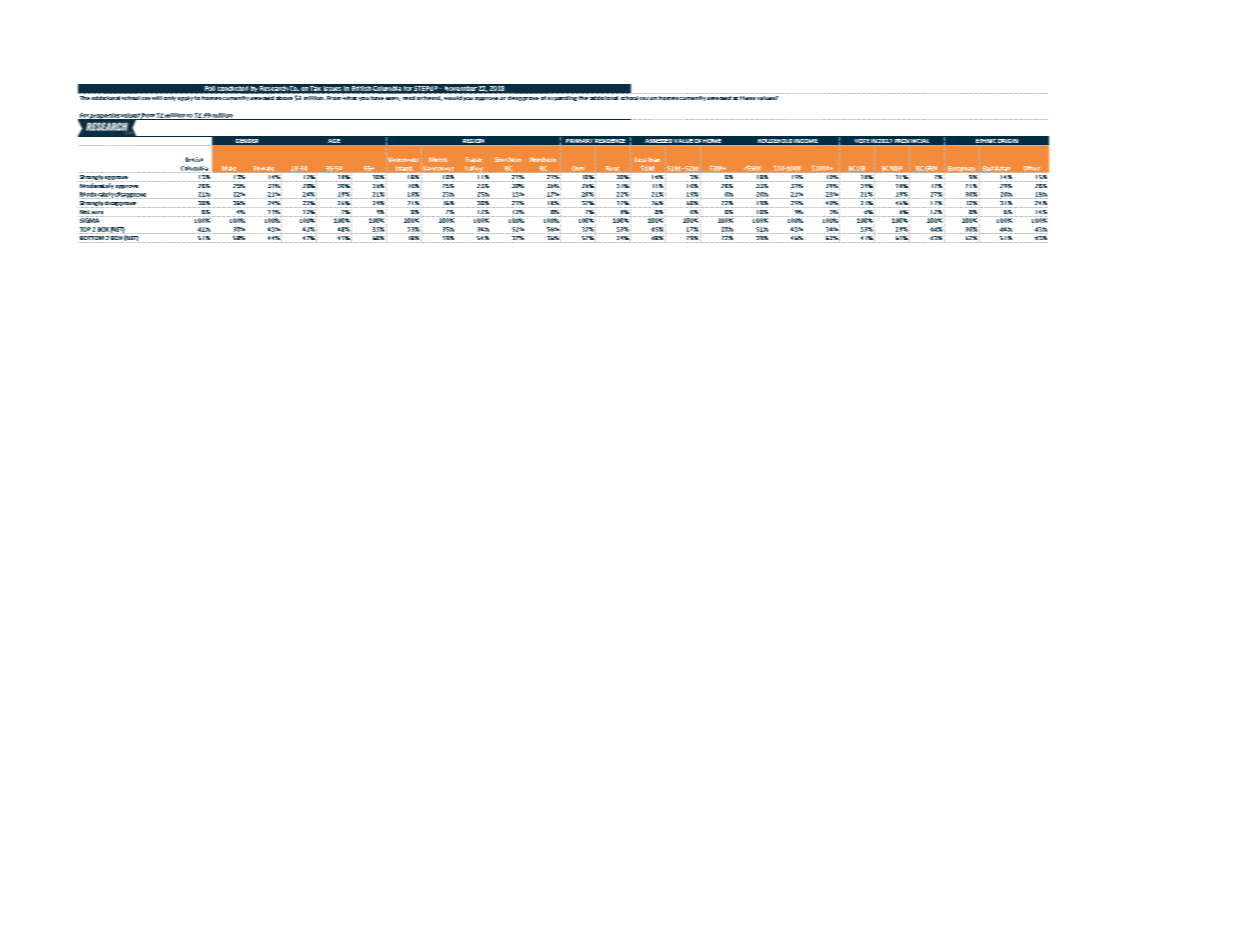 Image resolution: width=1233 pixels, height=952 pixels. I want to click on than, so click(654, 159).
